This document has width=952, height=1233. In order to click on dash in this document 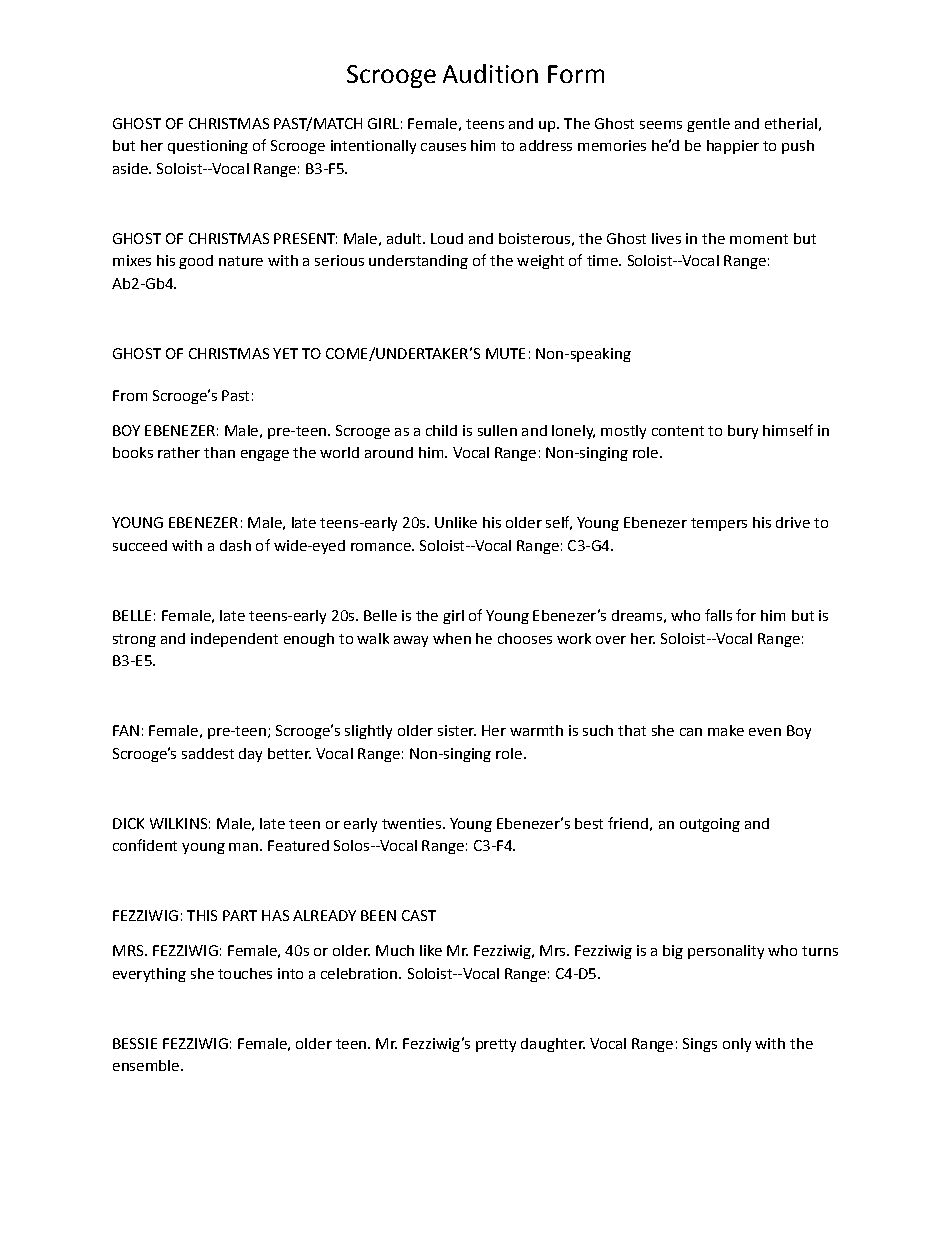, I will do `click(235, 545)`.
